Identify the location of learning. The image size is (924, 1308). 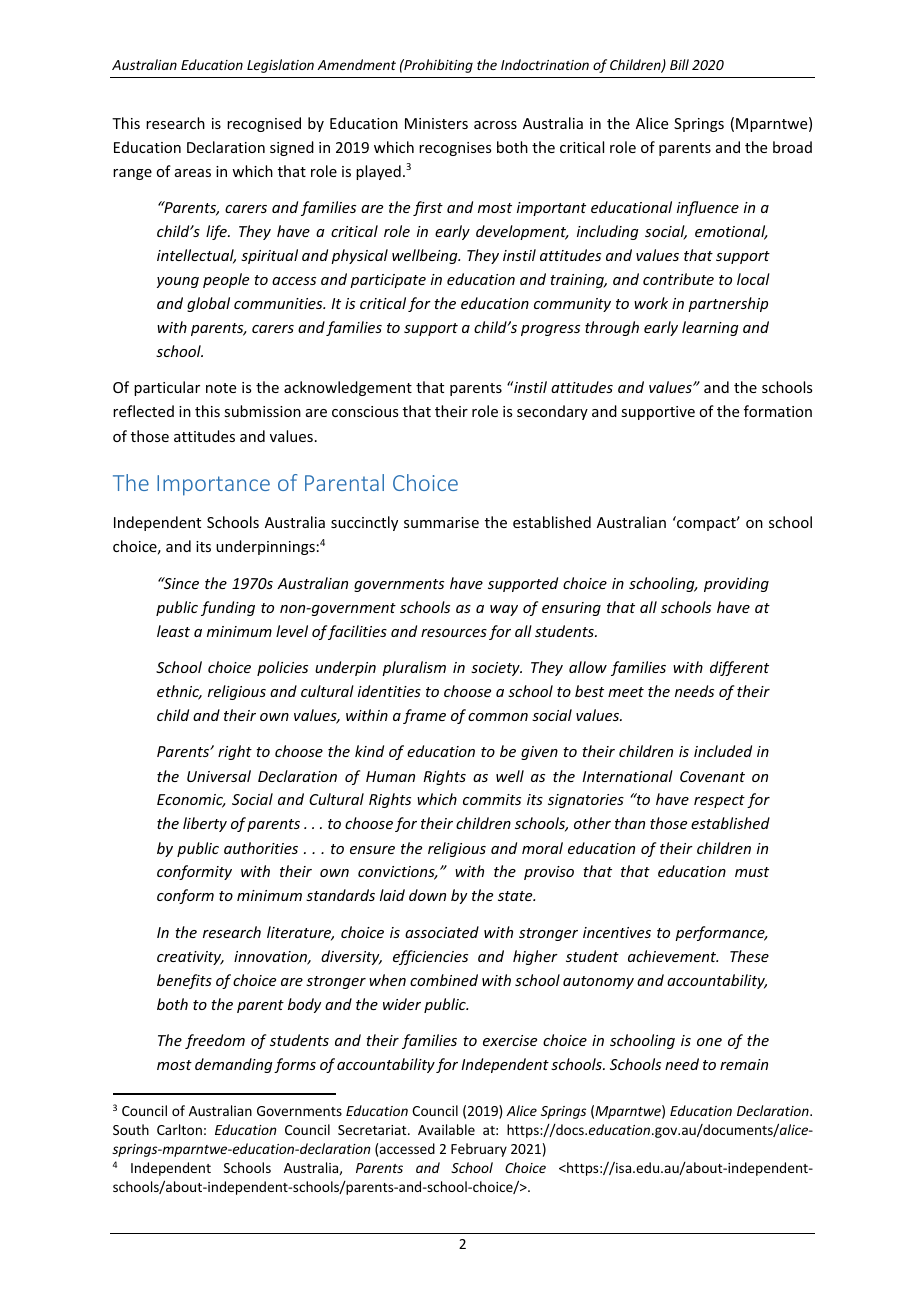
(710, 328).
